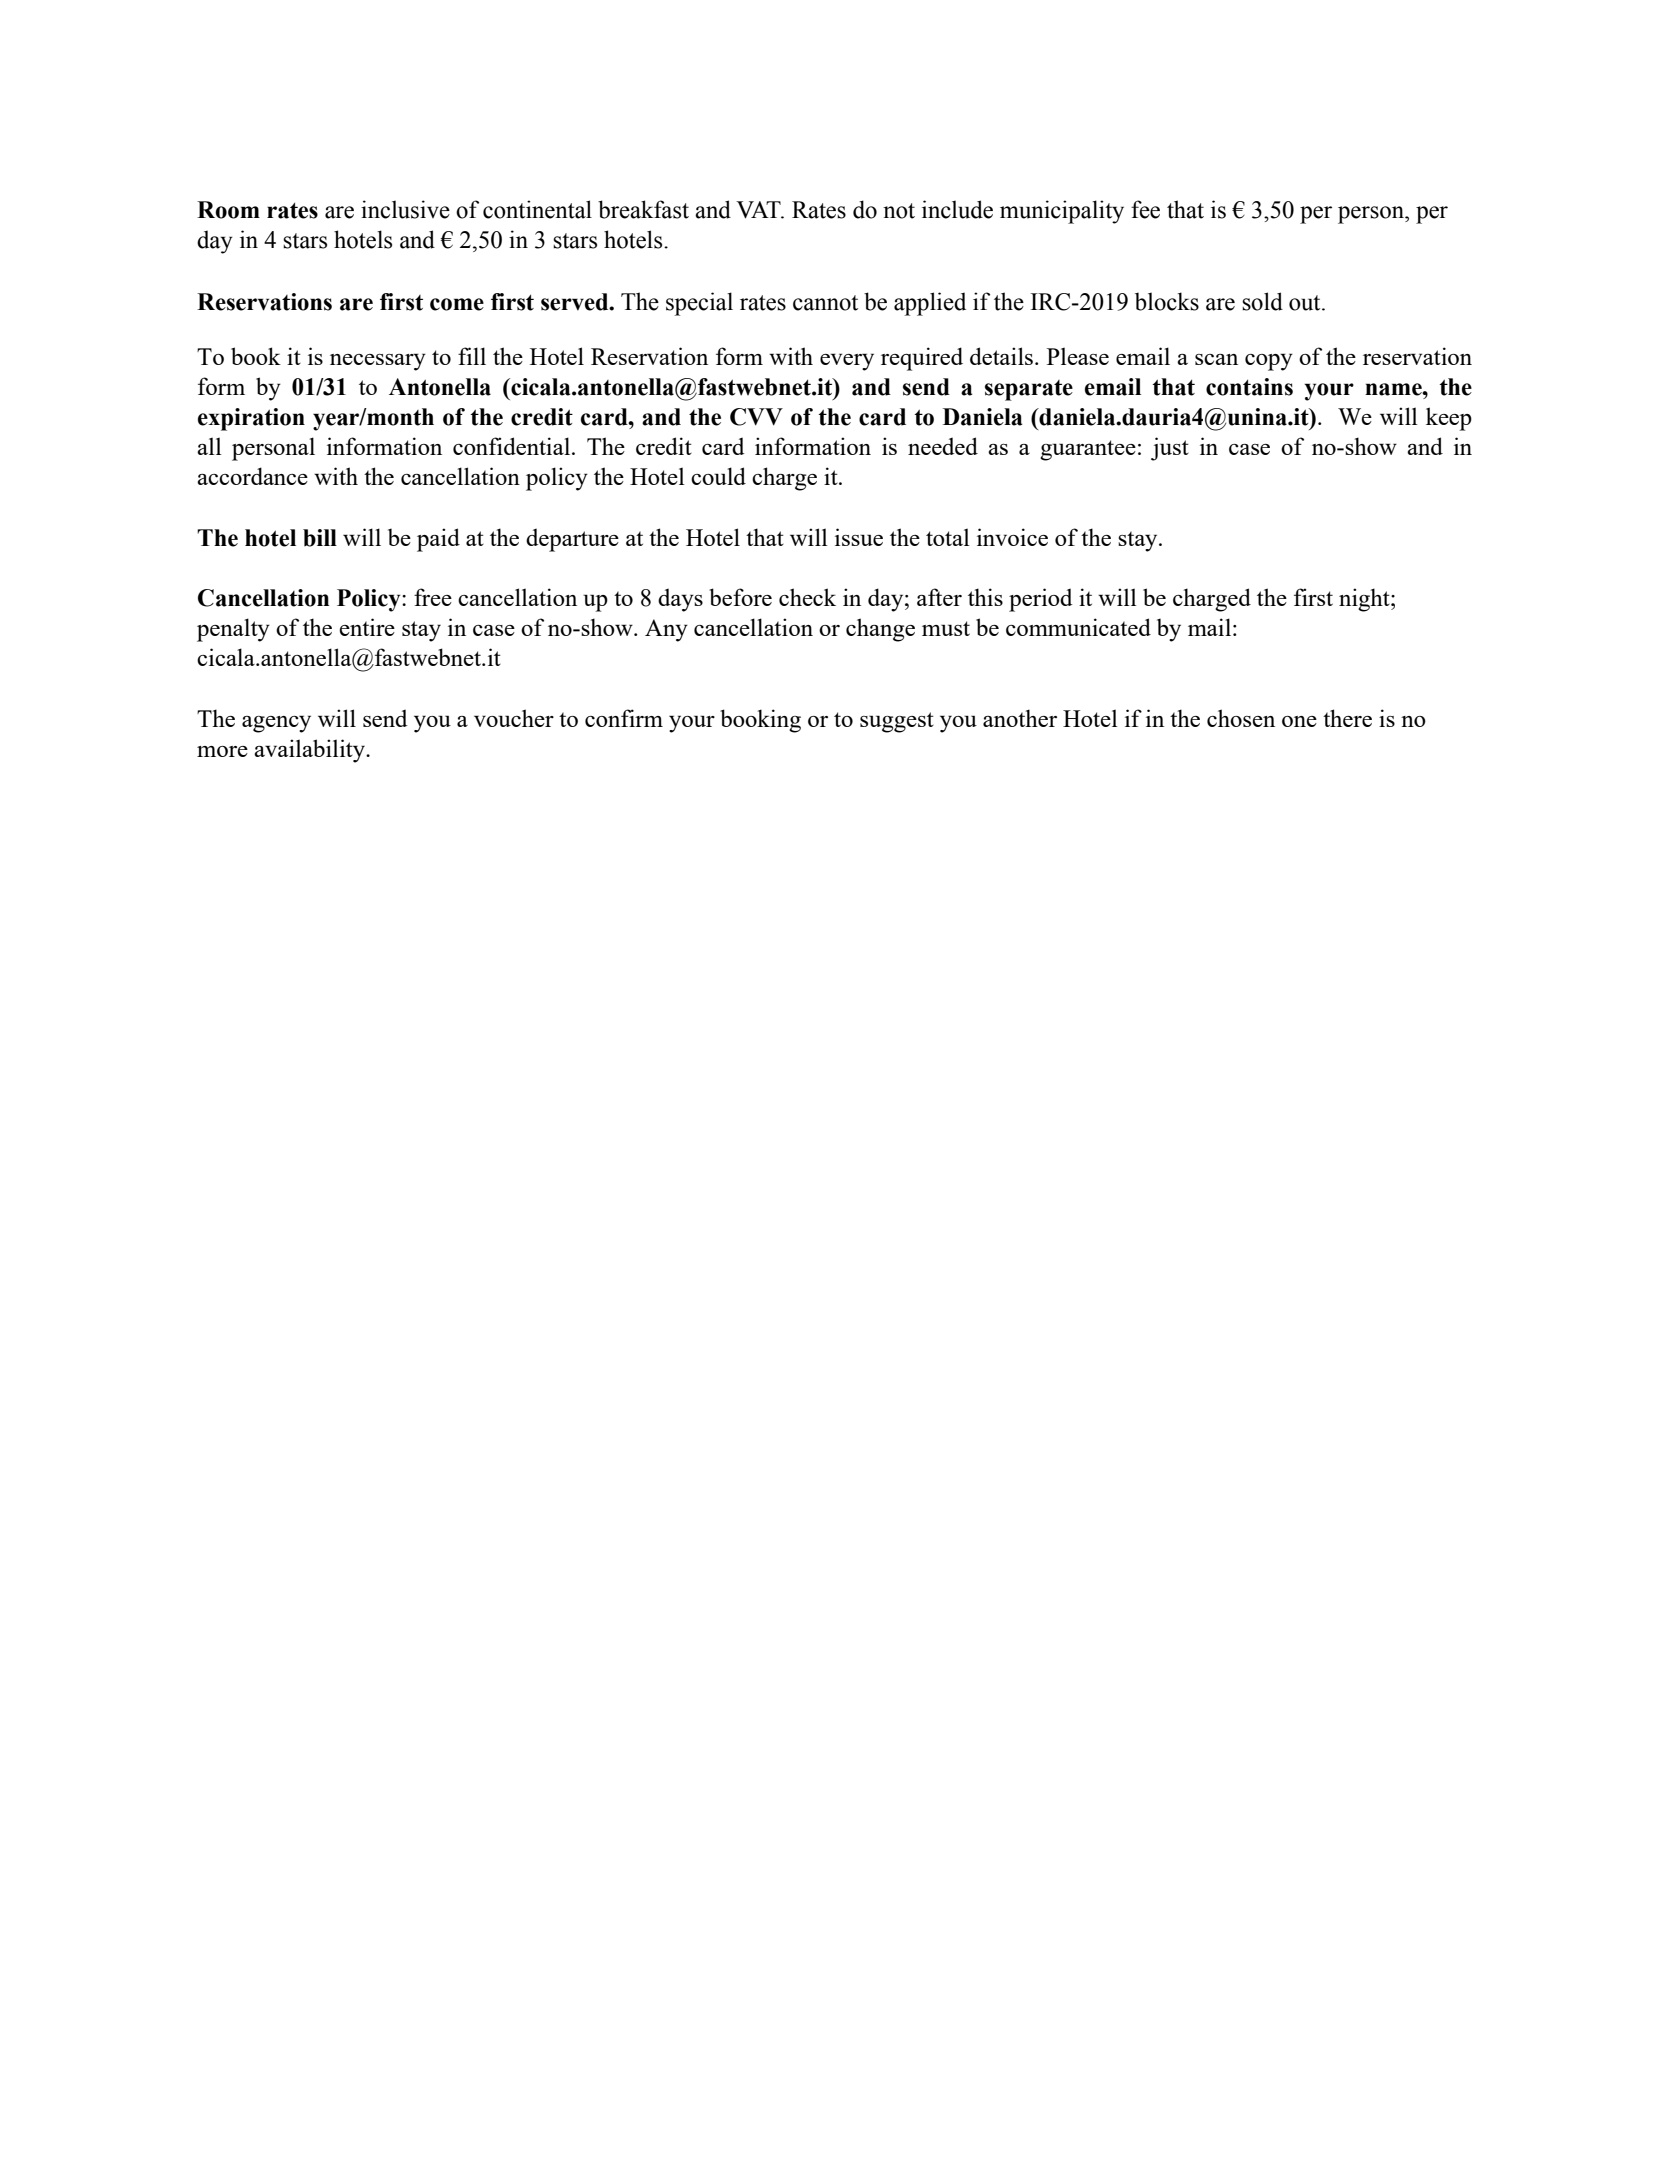  What do you see at coordinates (847, 362) in the screenshot?
I see `every` at bounding box center [847, 362].
